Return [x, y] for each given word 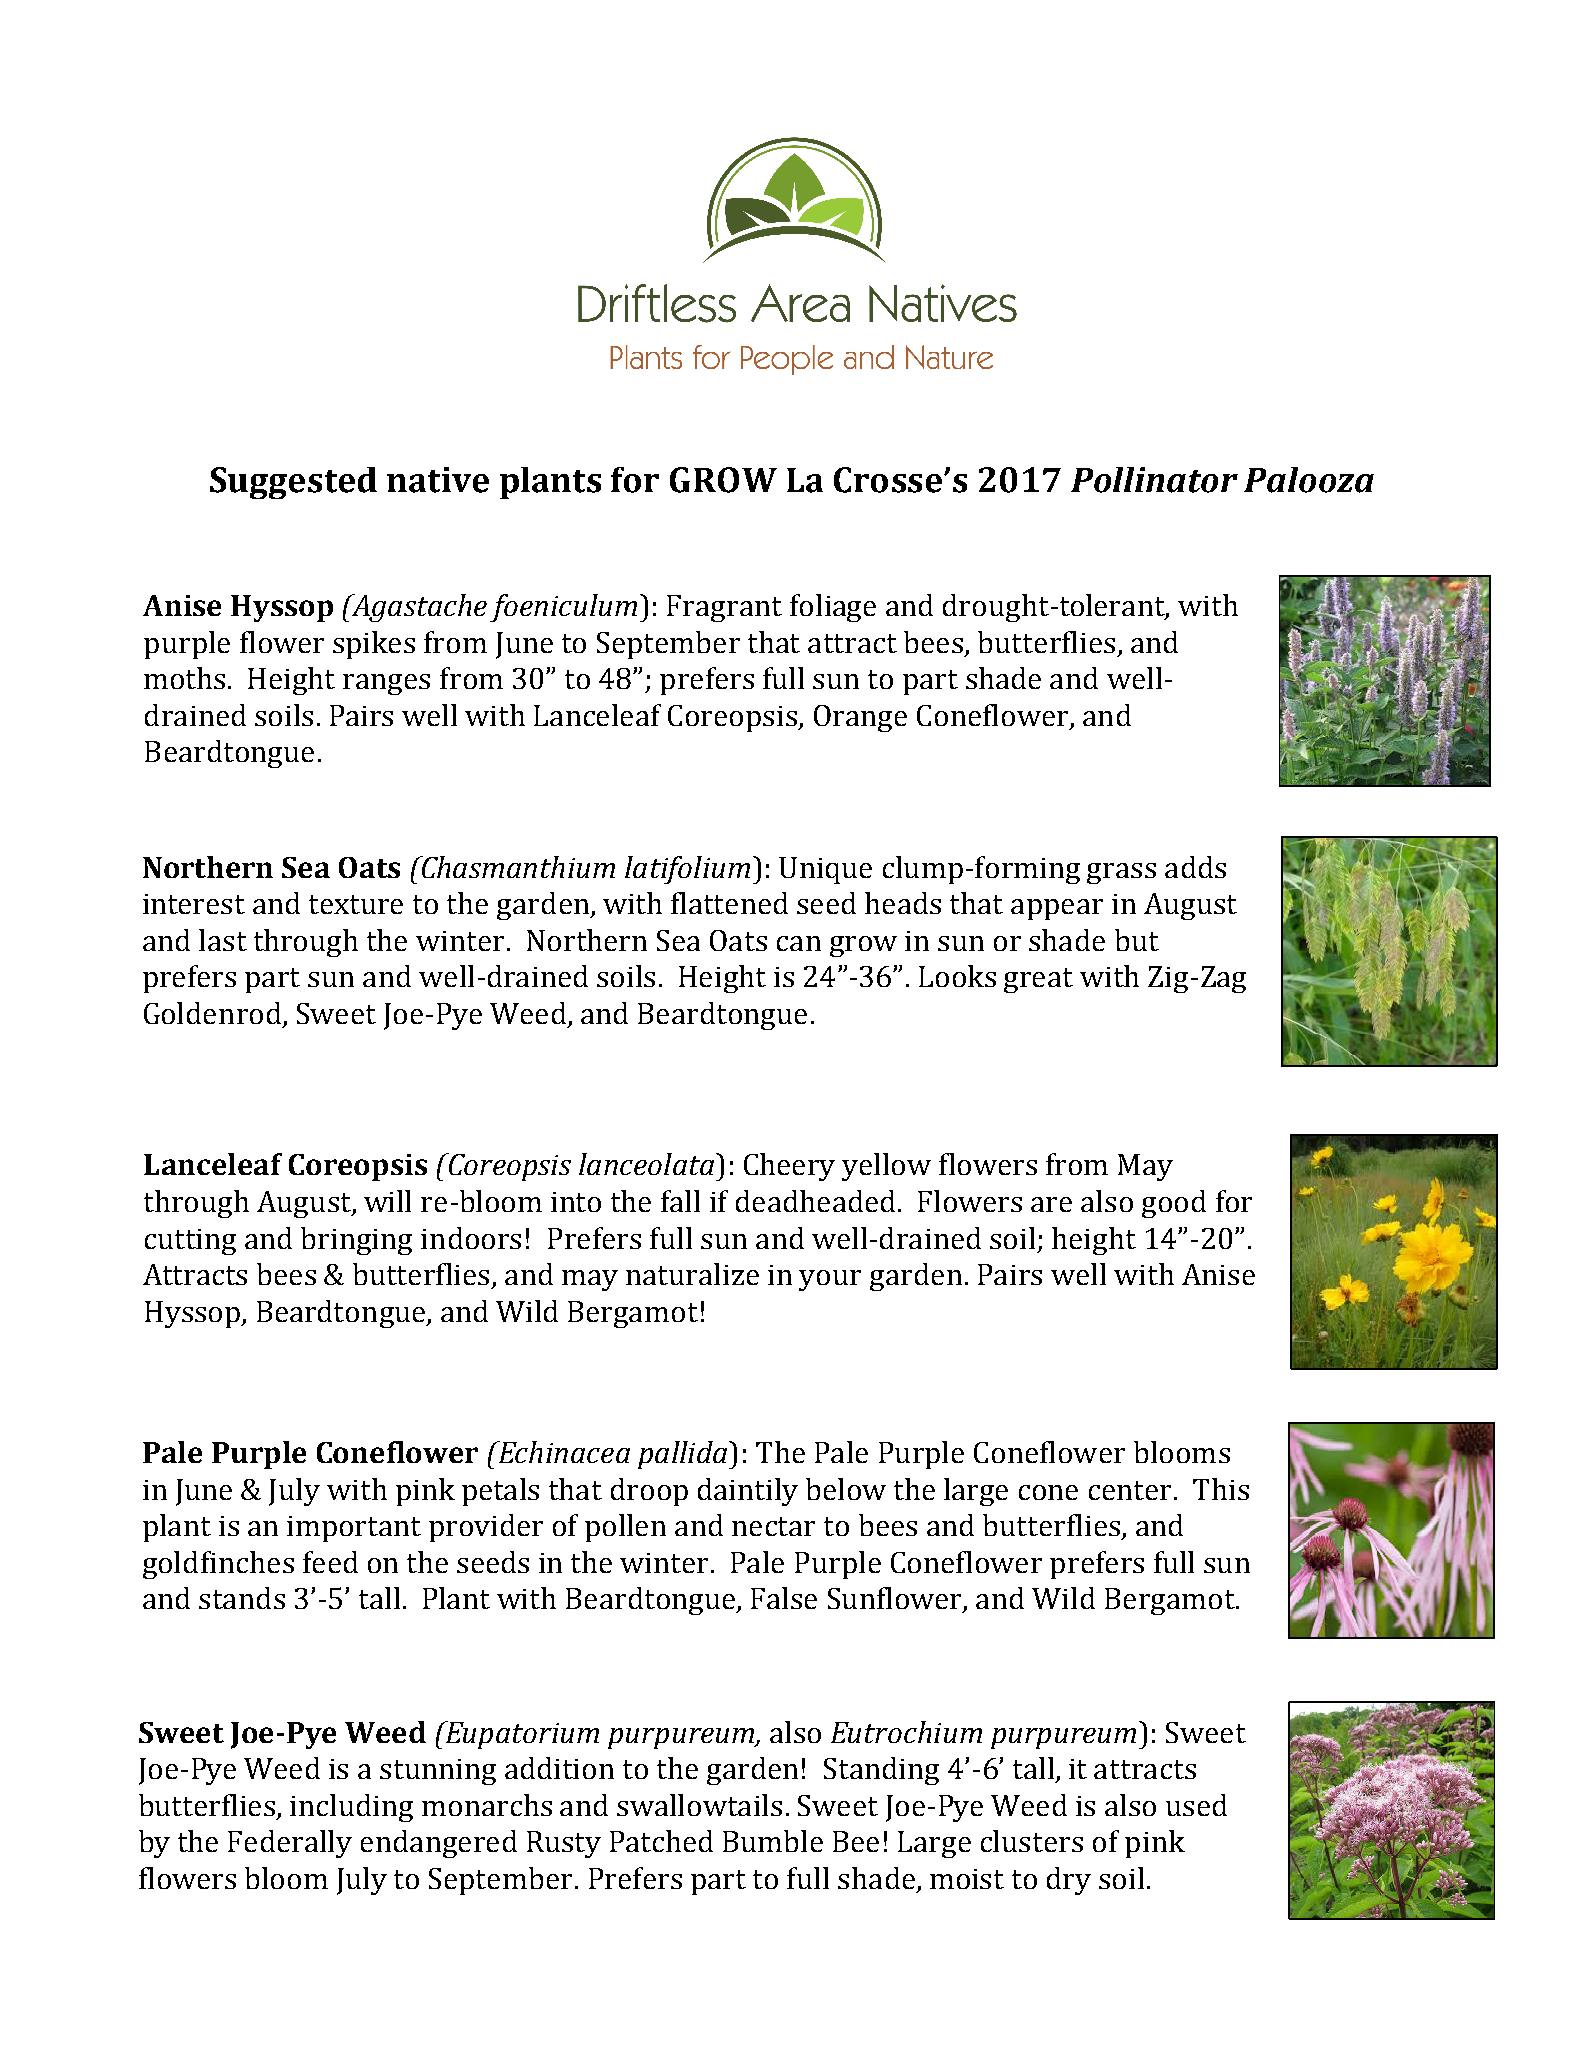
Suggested [293, 483]
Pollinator [1154, 480]
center [1130, 1490]
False [784, 1598]
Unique [825, 870]
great [1038, 980]
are [1051, 1204]
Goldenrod [212, 1013]
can [799, 943]
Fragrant [724, 608]
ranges [386, 684]
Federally [290, 1844]
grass [1121, 873]
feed [330, 1562]
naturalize [692, 1274]
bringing [356, 1241]
